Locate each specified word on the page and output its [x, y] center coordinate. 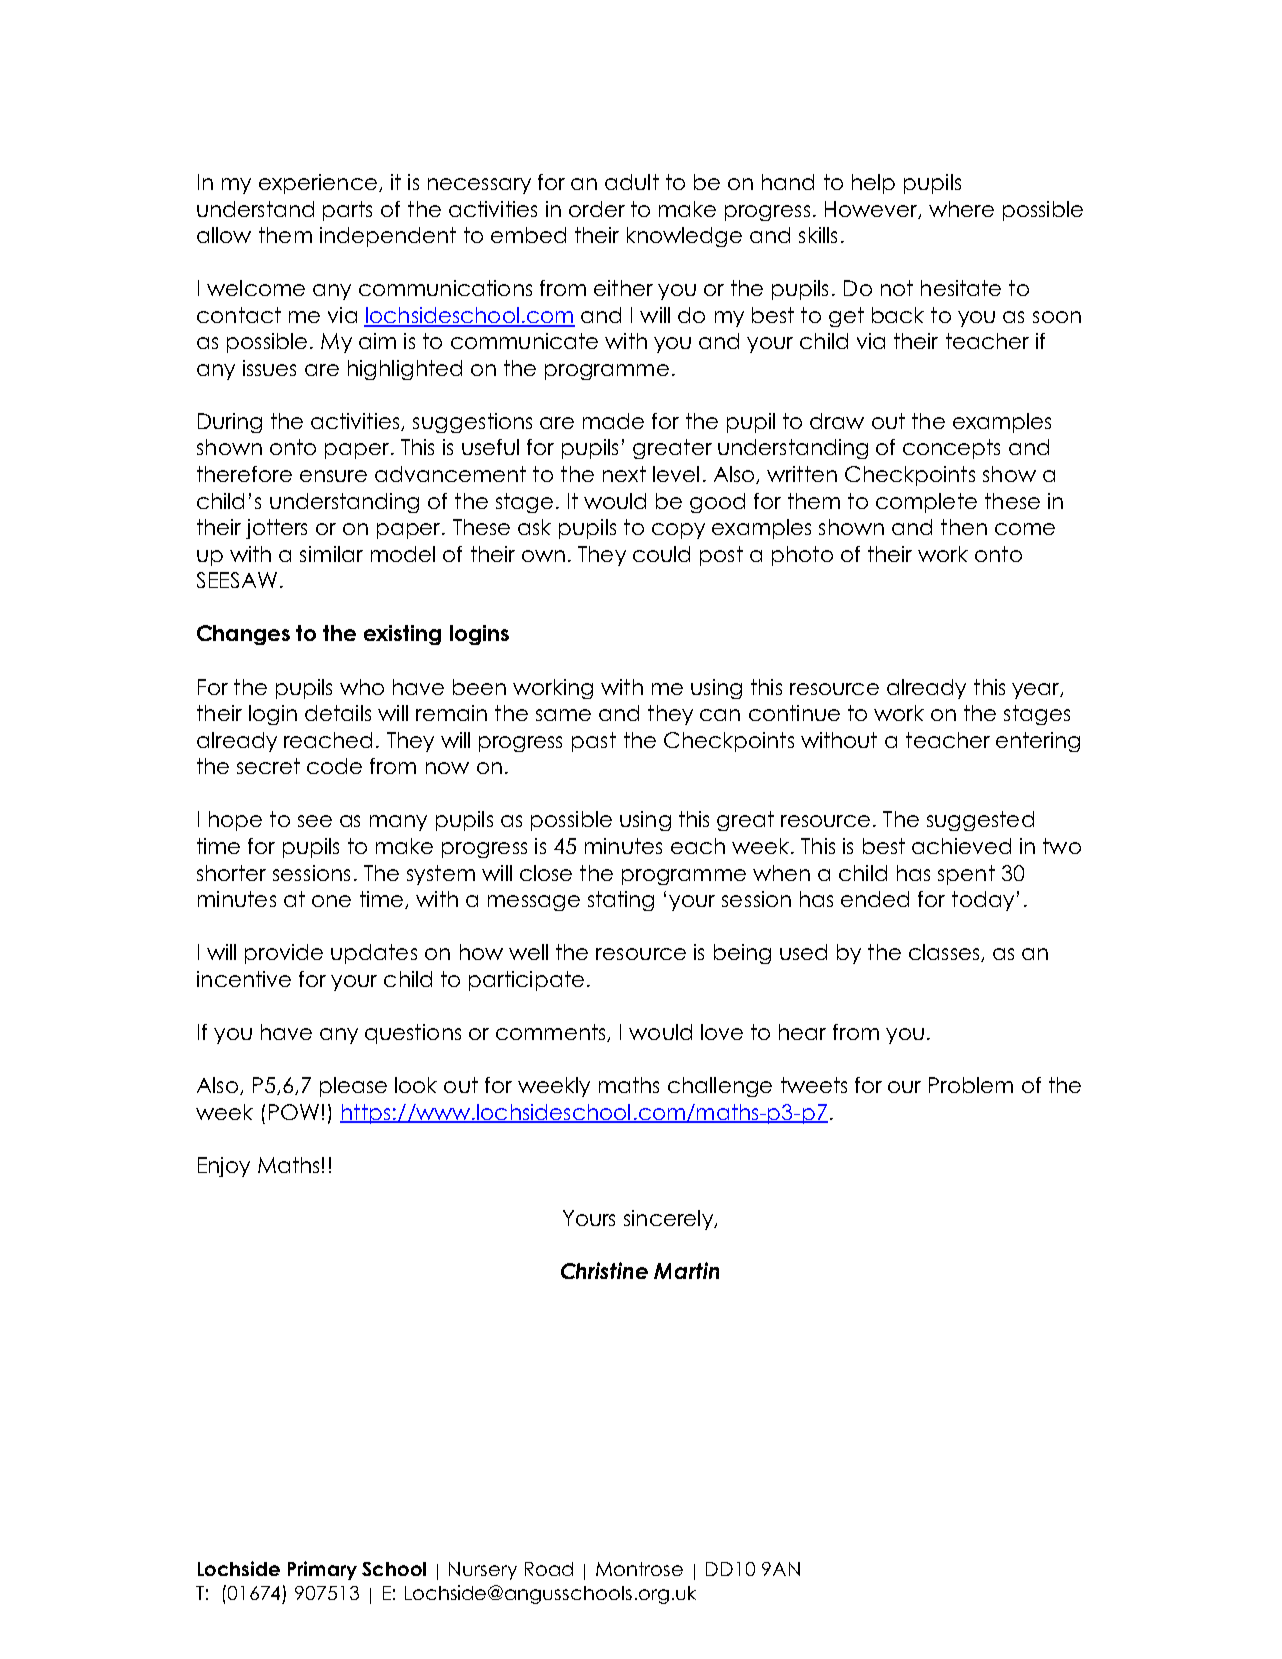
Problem [971, 1085]
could [661, 554]
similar [331, 554]
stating [621, 901]
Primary [322, 1570]
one [331, 901]
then [964, 527]
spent [966, 875]
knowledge [684, 237]
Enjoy [224, 1167]
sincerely [670, 1220]
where [961, 209]
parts [347, 211]
